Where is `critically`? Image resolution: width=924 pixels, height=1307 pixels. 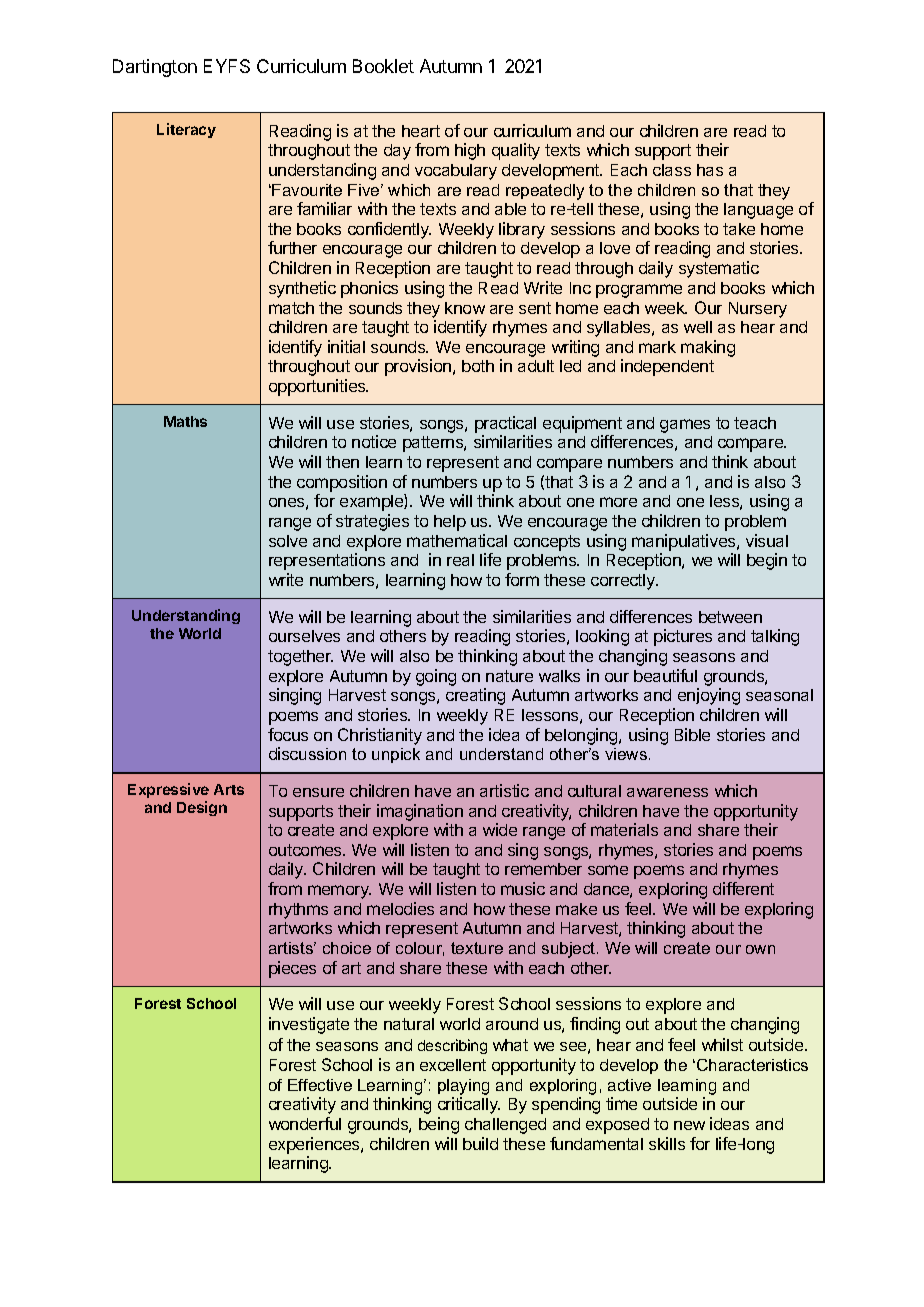 critically is located at coordinates (469, 1105).
